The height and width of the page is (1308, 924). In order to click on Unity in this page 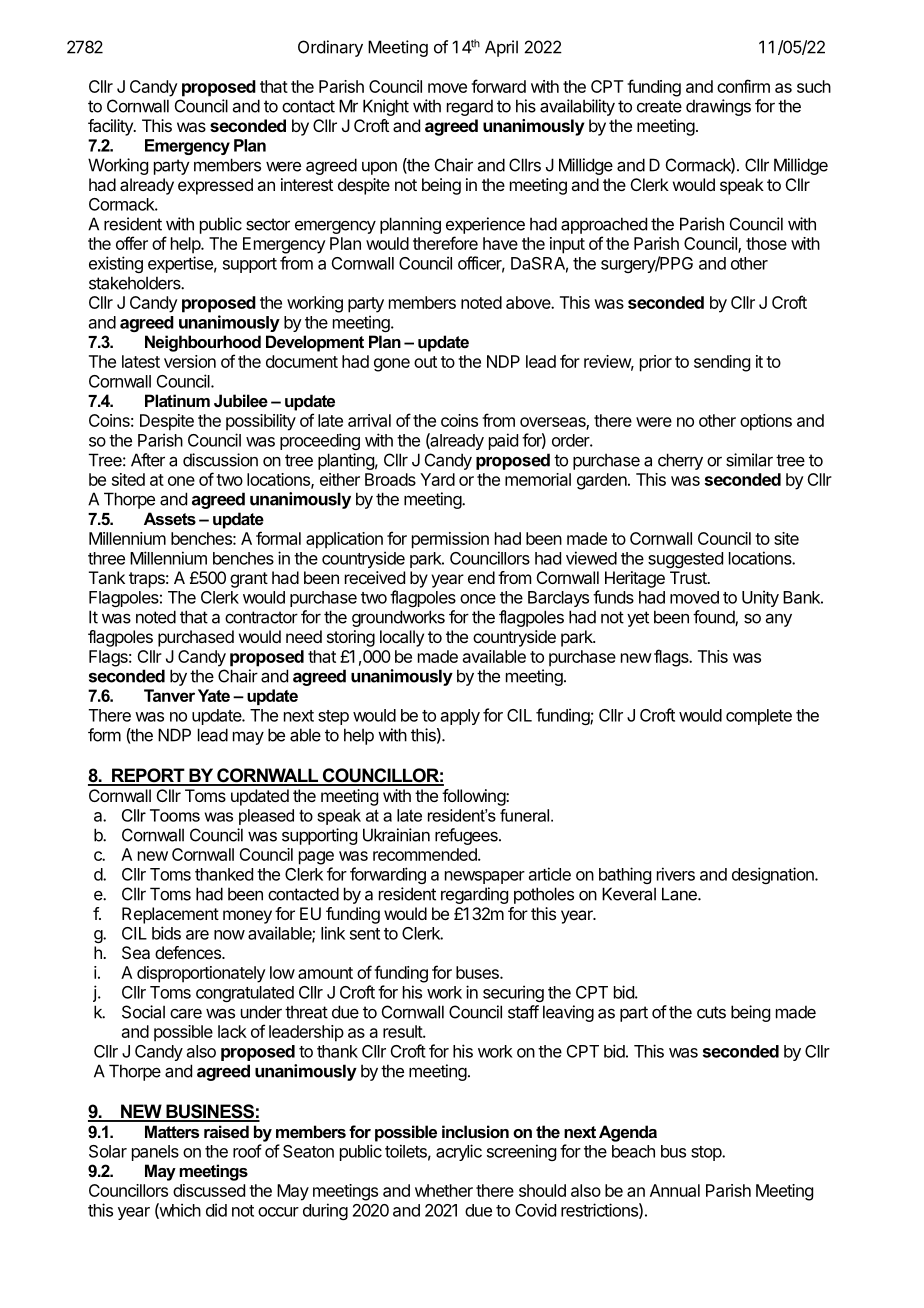, I will do `click(760, 598)`.
